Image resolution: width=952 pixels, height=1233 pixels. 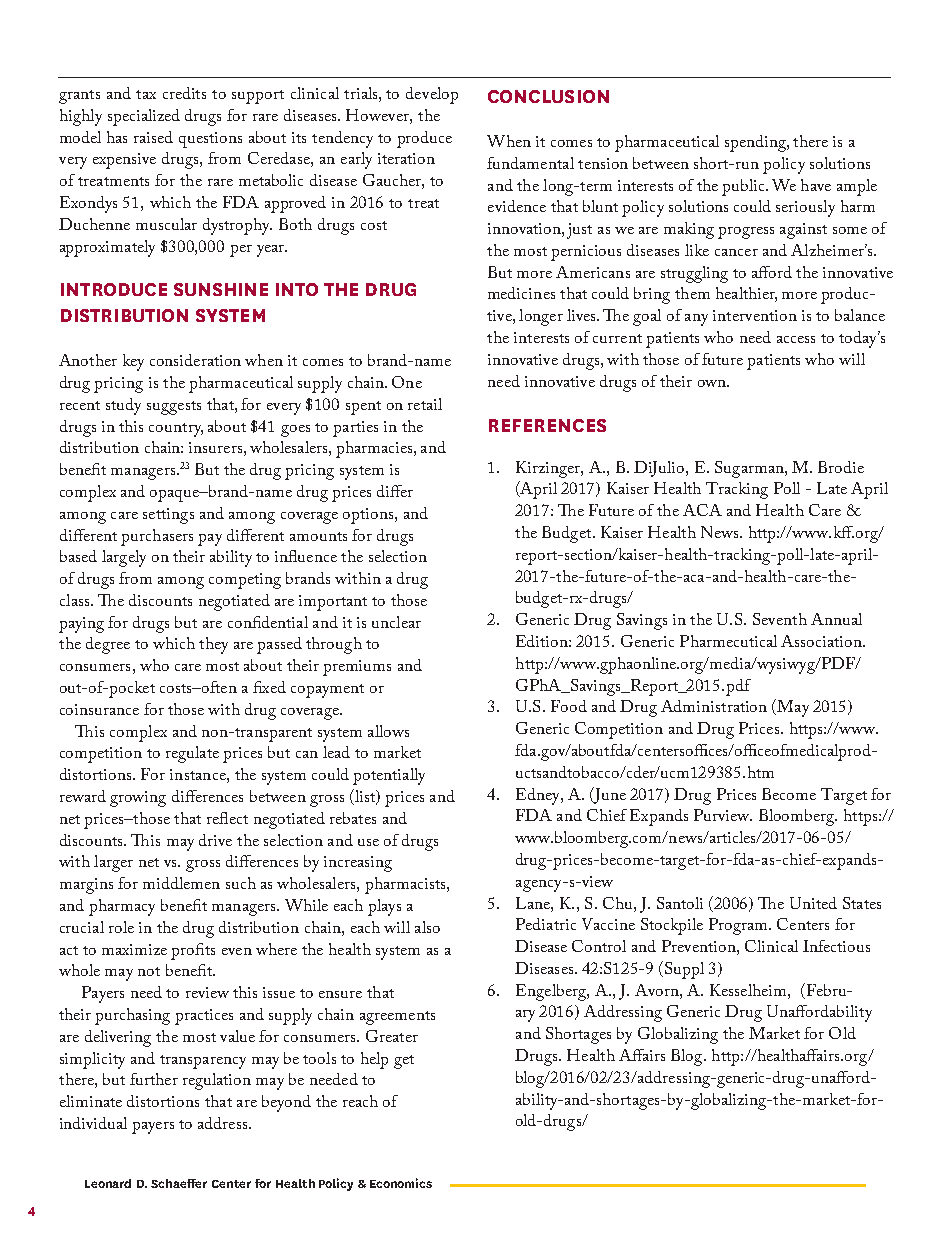 I want to click on Administration, so click(x=714, y=706).
